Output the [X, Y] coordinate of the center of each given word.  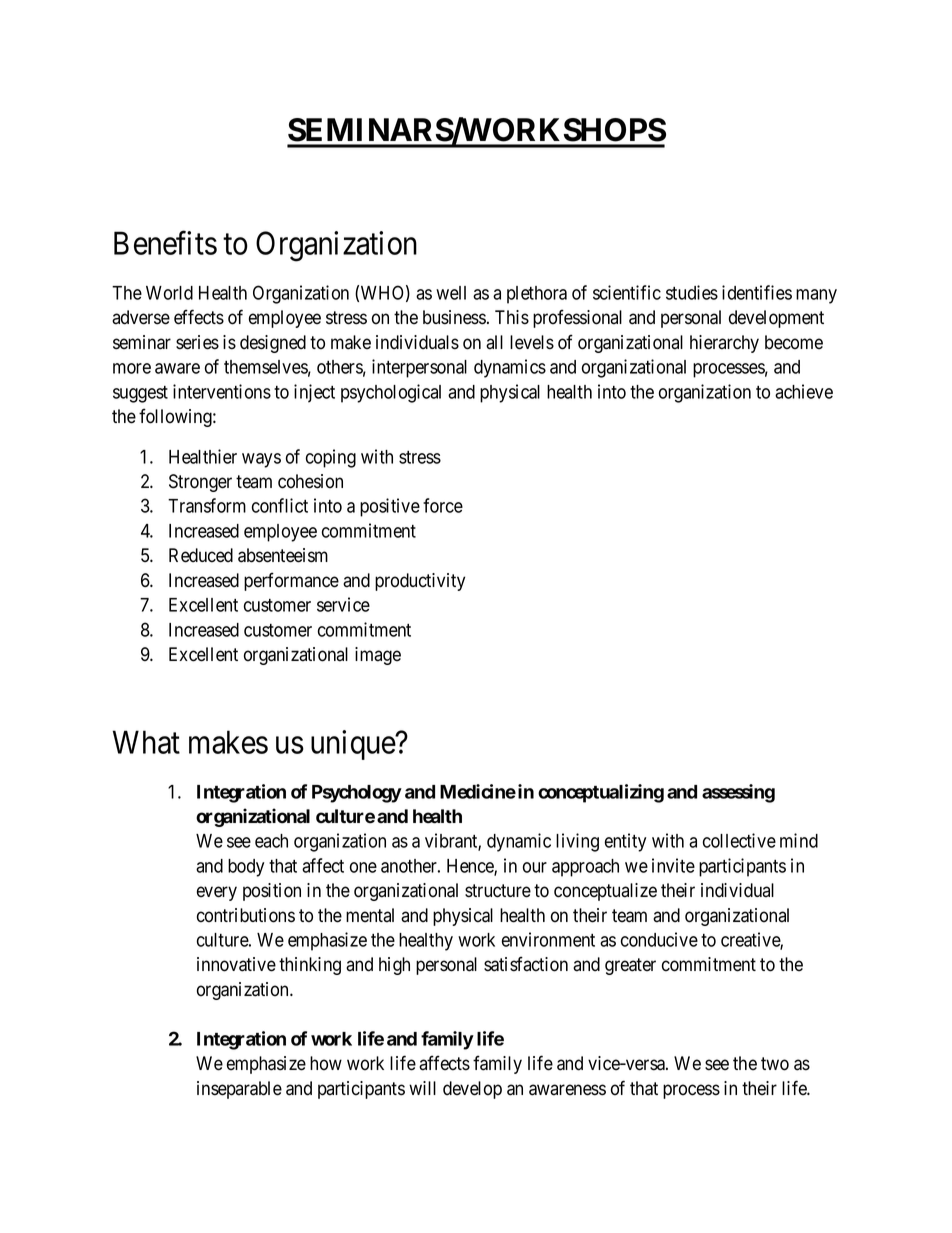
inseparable [239, 1090]
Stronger [200, 483]
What [146, 742]
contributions [246, 915]
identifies [757, 292]
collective [739, 840]
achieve [804, 391]
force [443, 505]
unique [354, 745]
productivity [420, 582]
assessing [738, 793]
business [454, 317]
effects [199, 317]
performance [291, 581]
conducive [659, 939]
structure [498, 891]
